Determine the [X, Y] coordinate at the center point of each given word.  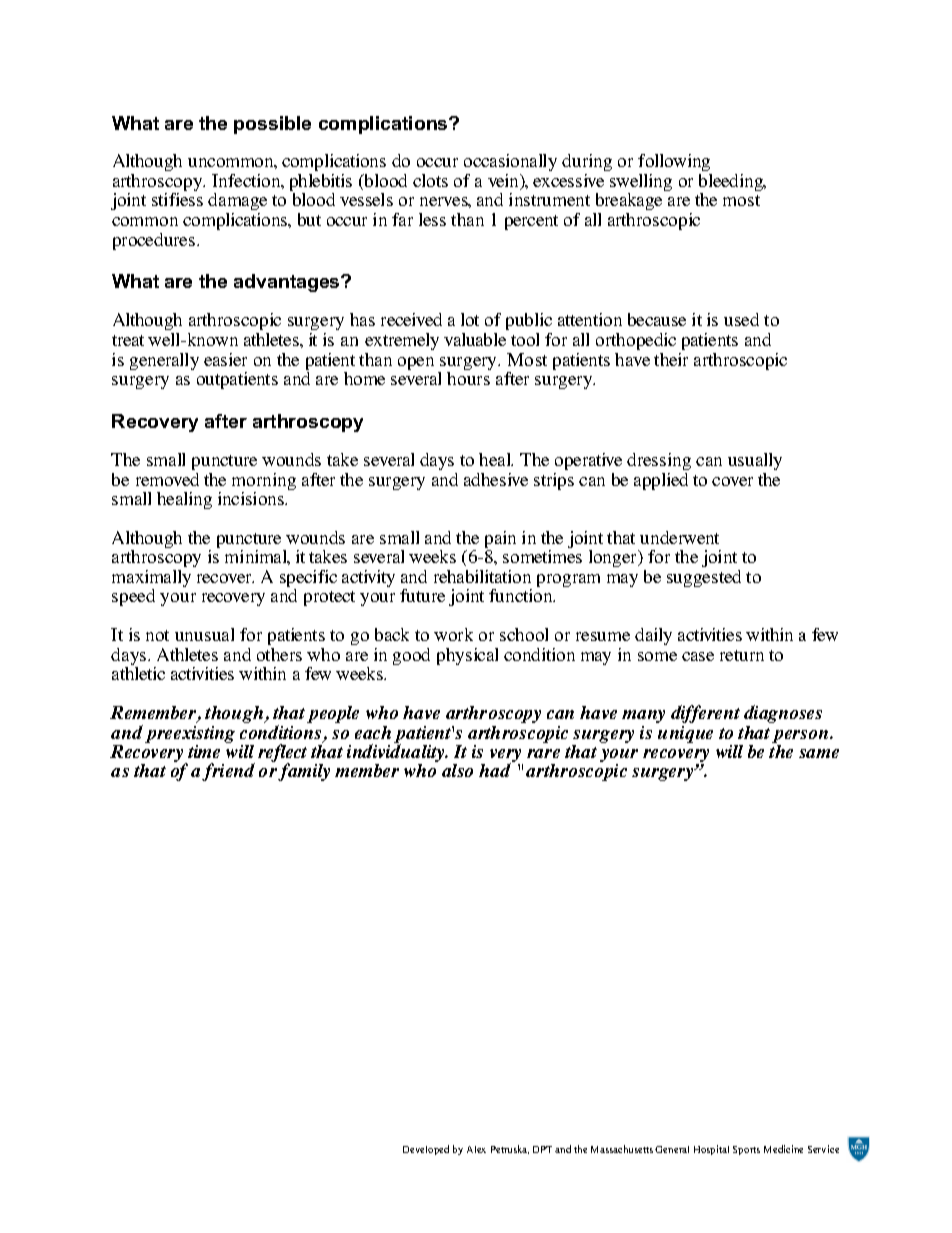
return [742, 655]
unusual [204, 634]
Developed [426, 1150]
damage [237, 201]
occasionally [510, 162]
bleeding [732, 184]
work [453, 634]
